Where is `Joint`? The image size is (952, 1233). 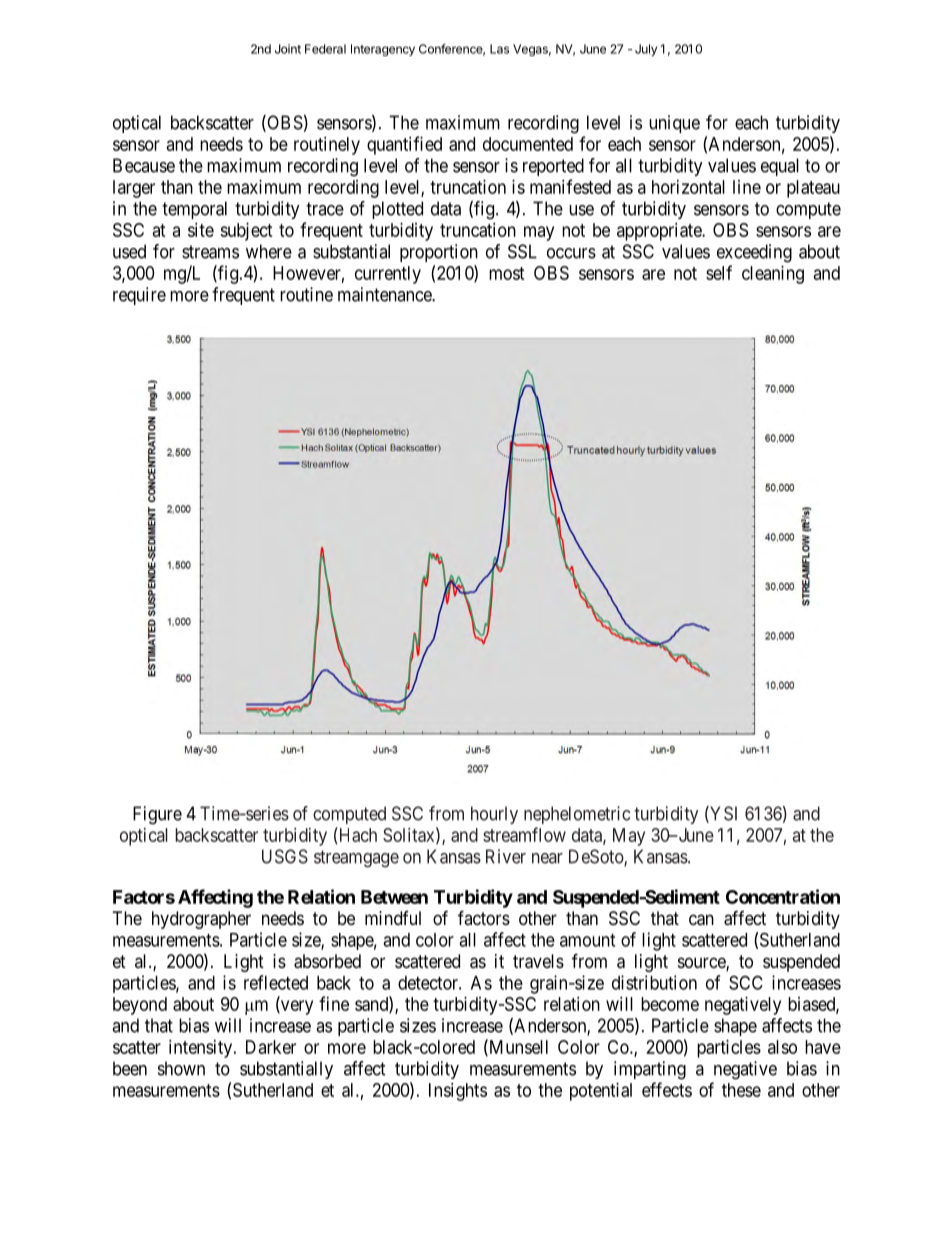 Joint is located at coordinates (288, 49).
